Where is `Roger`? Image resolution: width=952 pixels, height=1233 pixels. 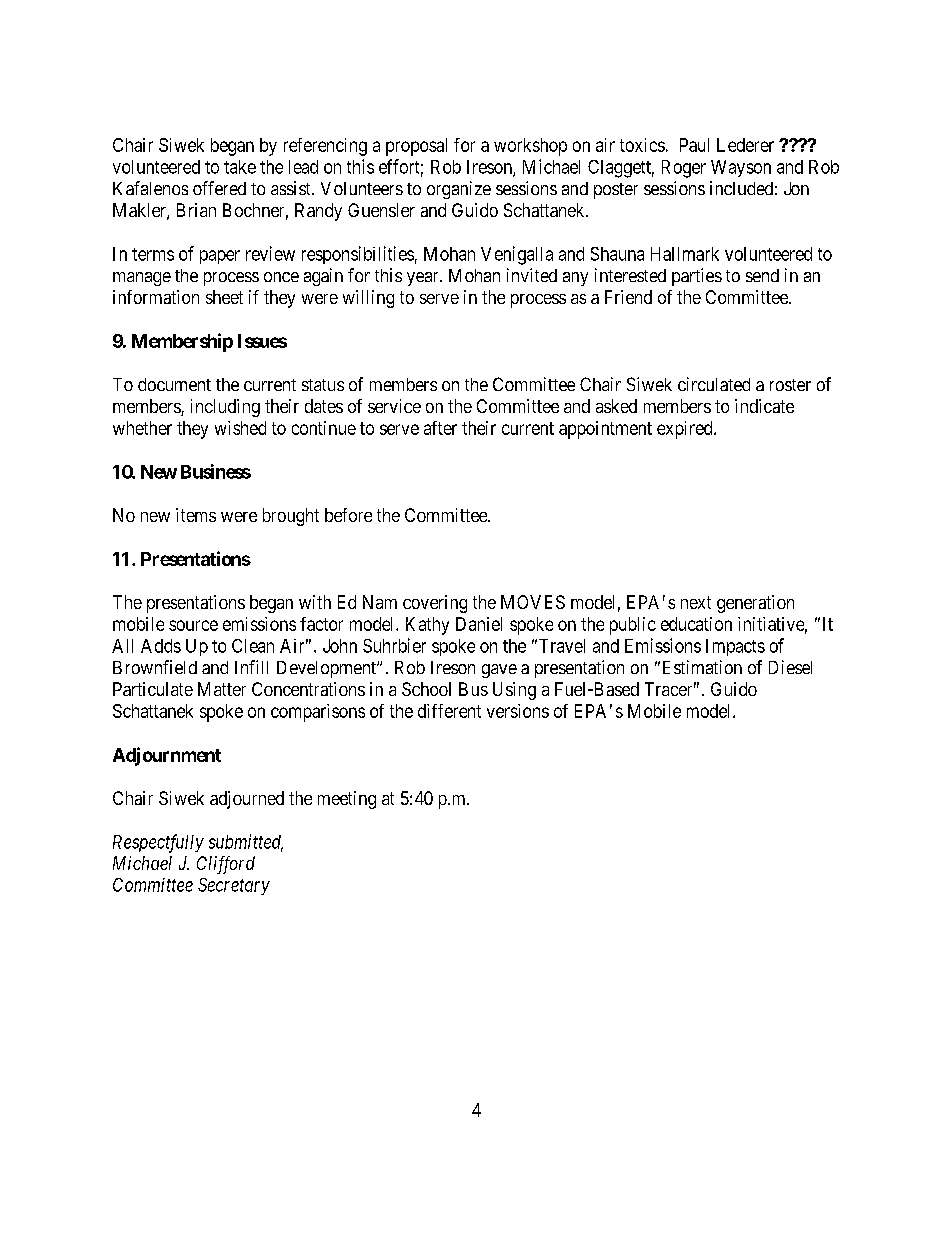 Roger is located at coordinates (684, 169).
